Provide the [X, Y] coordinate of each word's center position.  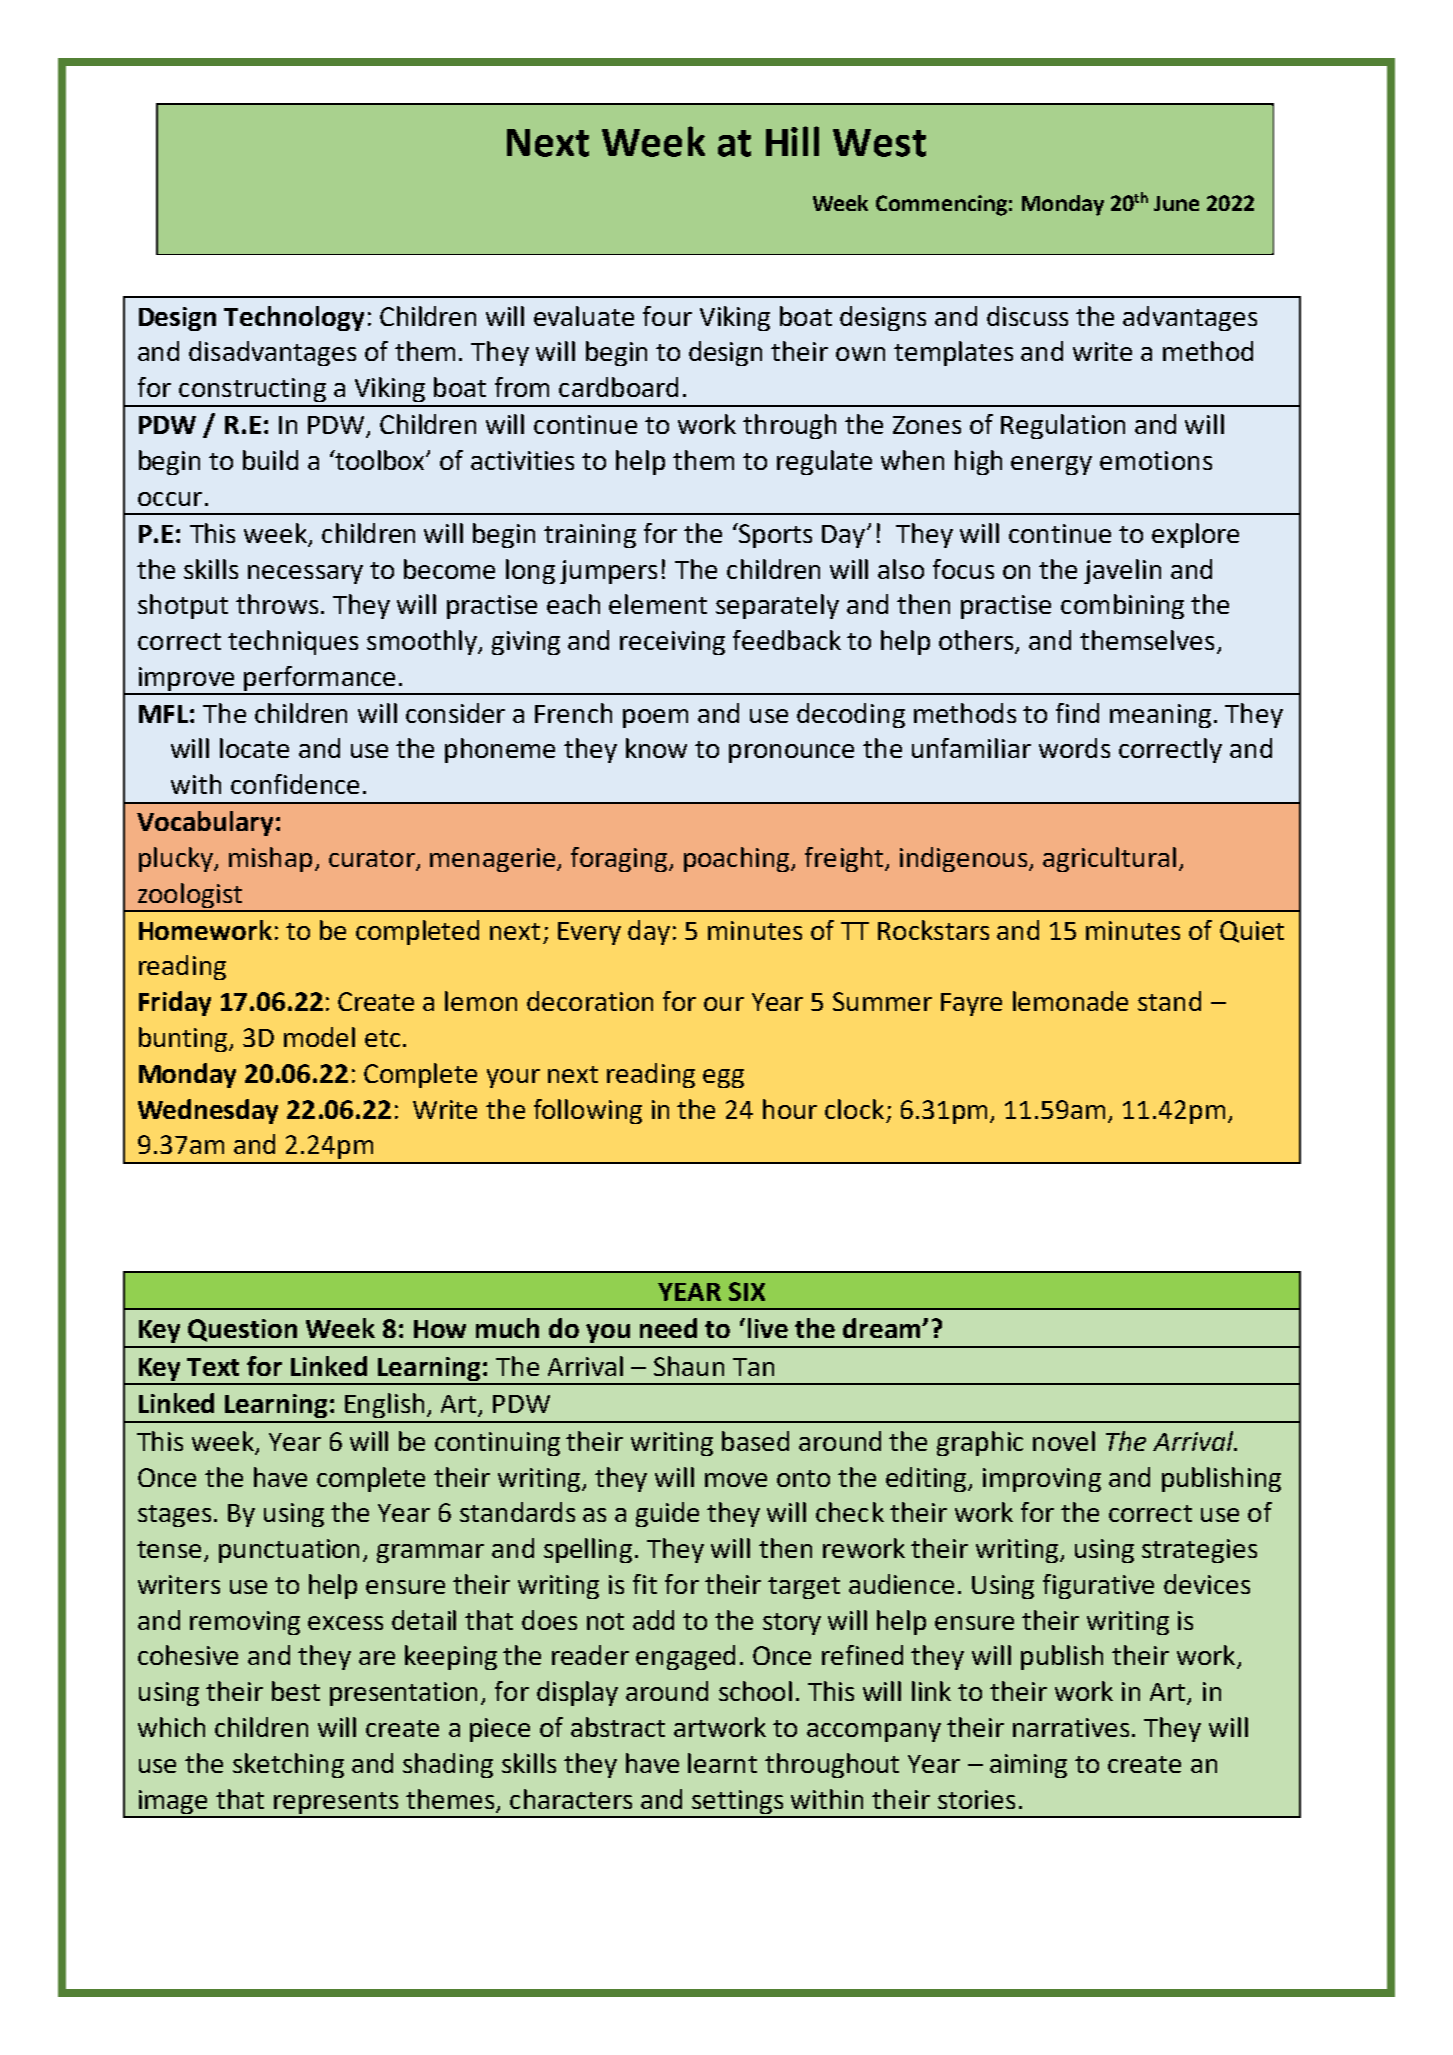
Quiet [1252, 932]
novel [1064, 1441]
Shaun [689, 1366]
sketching [288, 1765]
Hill [792, 141]
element [658, 604]
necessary [305, 574]
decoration [590, 1001]
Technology [294, 318]
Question [242, 1330]
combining [1122, 606]
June [1176, 203]
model [319, 1037]
